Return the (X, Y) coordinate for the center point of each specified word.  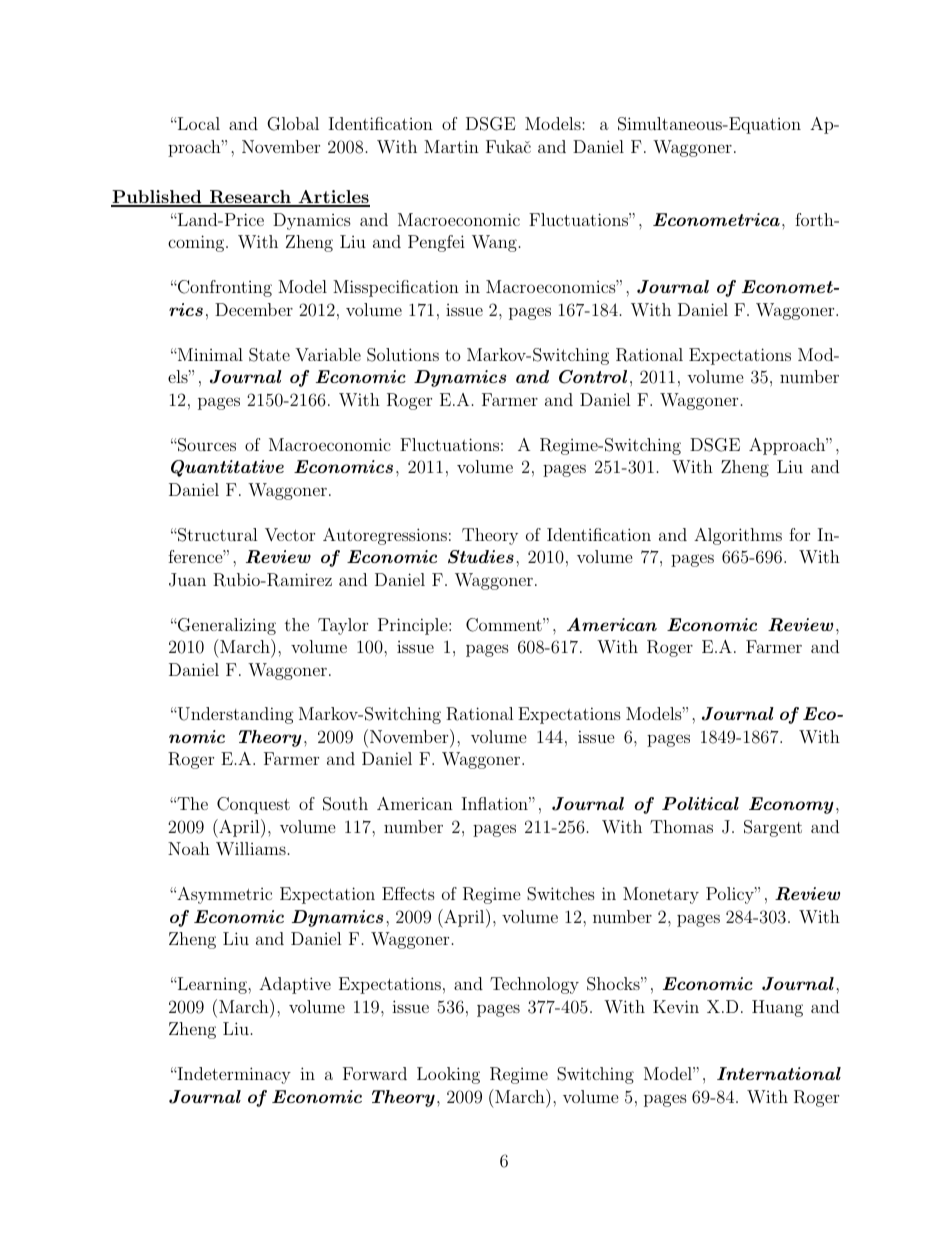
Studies (481, 557)
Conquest (253, 805)
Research (250, 198)
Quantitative (227, 468)
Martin (451, 146)
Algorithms (738, 536)
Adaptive (295, 985)
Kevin (676, 1006)
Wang (494, 243)
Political (700, 803)
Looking (448, 1075)
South (345, 804)
